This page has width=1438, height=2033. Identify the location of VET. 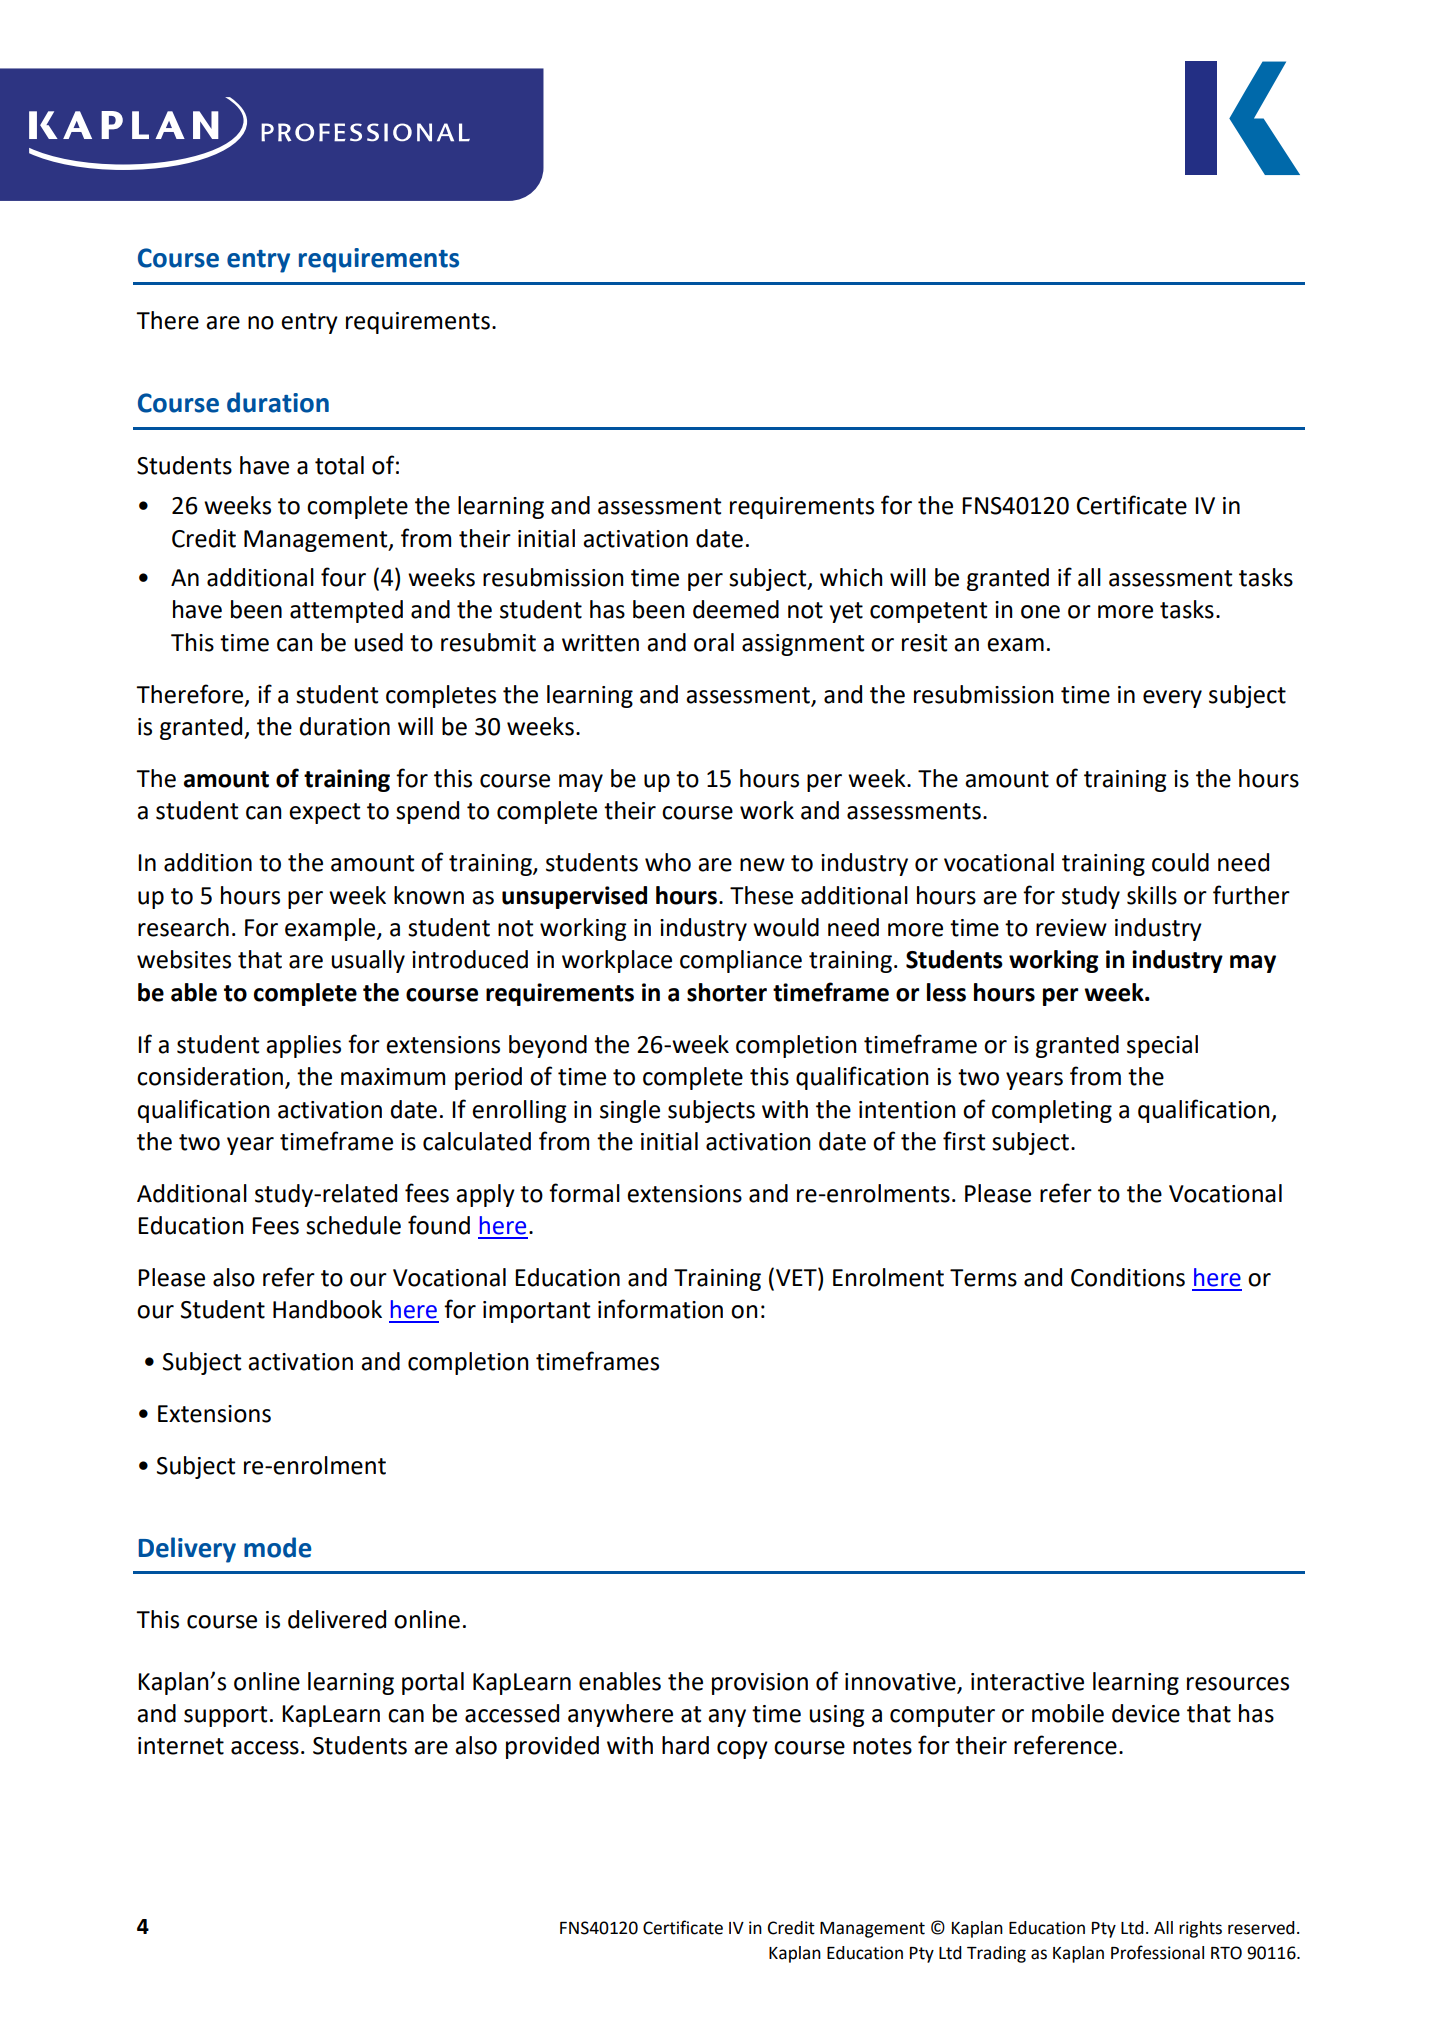
(797, 1276).
